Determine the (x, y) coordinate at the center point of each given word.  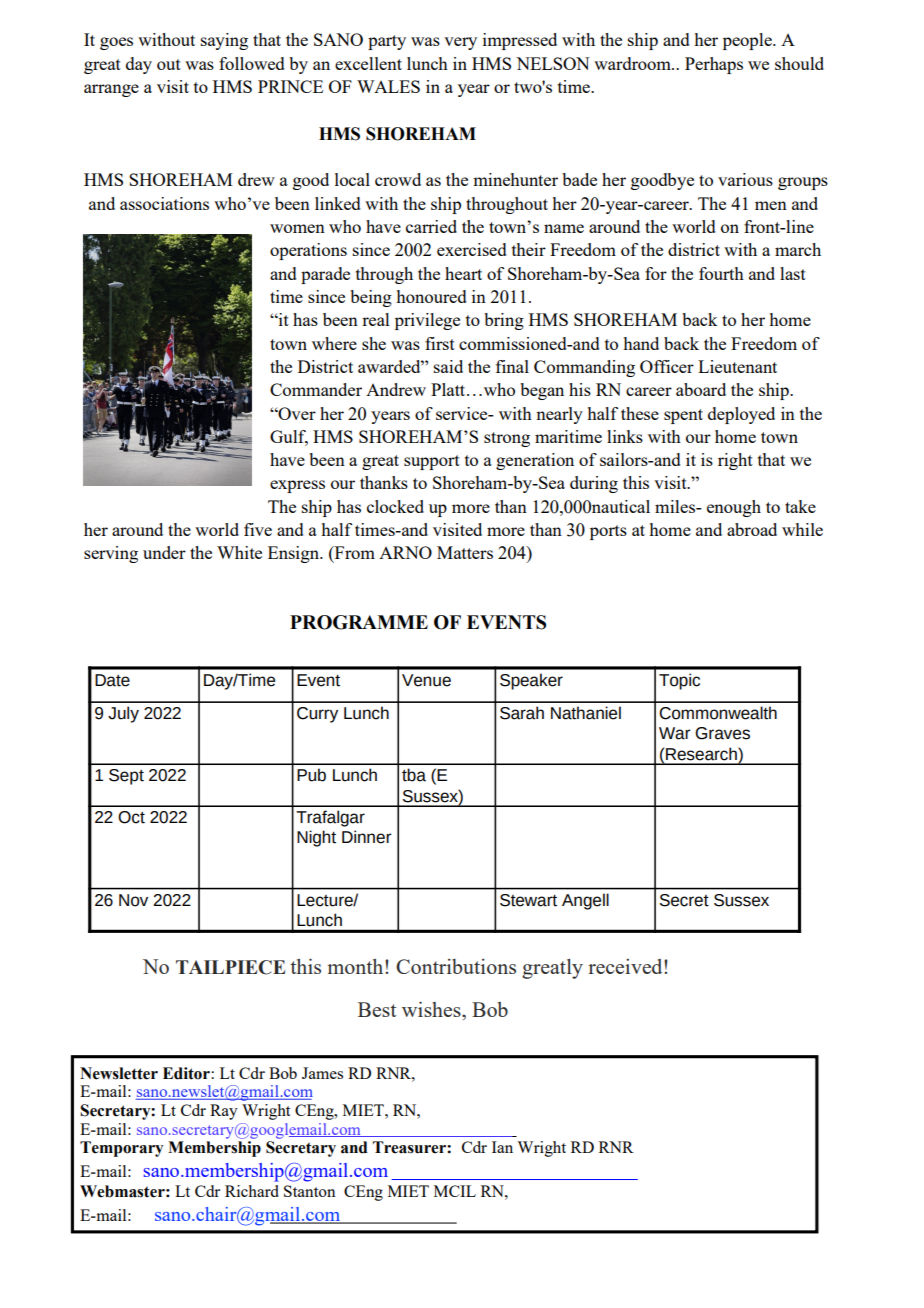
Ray (224, 1112)
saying (224, 41)
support (432, 462)
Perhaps (714, 65)
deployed (741, 415)
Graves (722, 733)
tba (414, 775)
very (460, 43)
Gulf (289, 438)
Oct (131, 817)
